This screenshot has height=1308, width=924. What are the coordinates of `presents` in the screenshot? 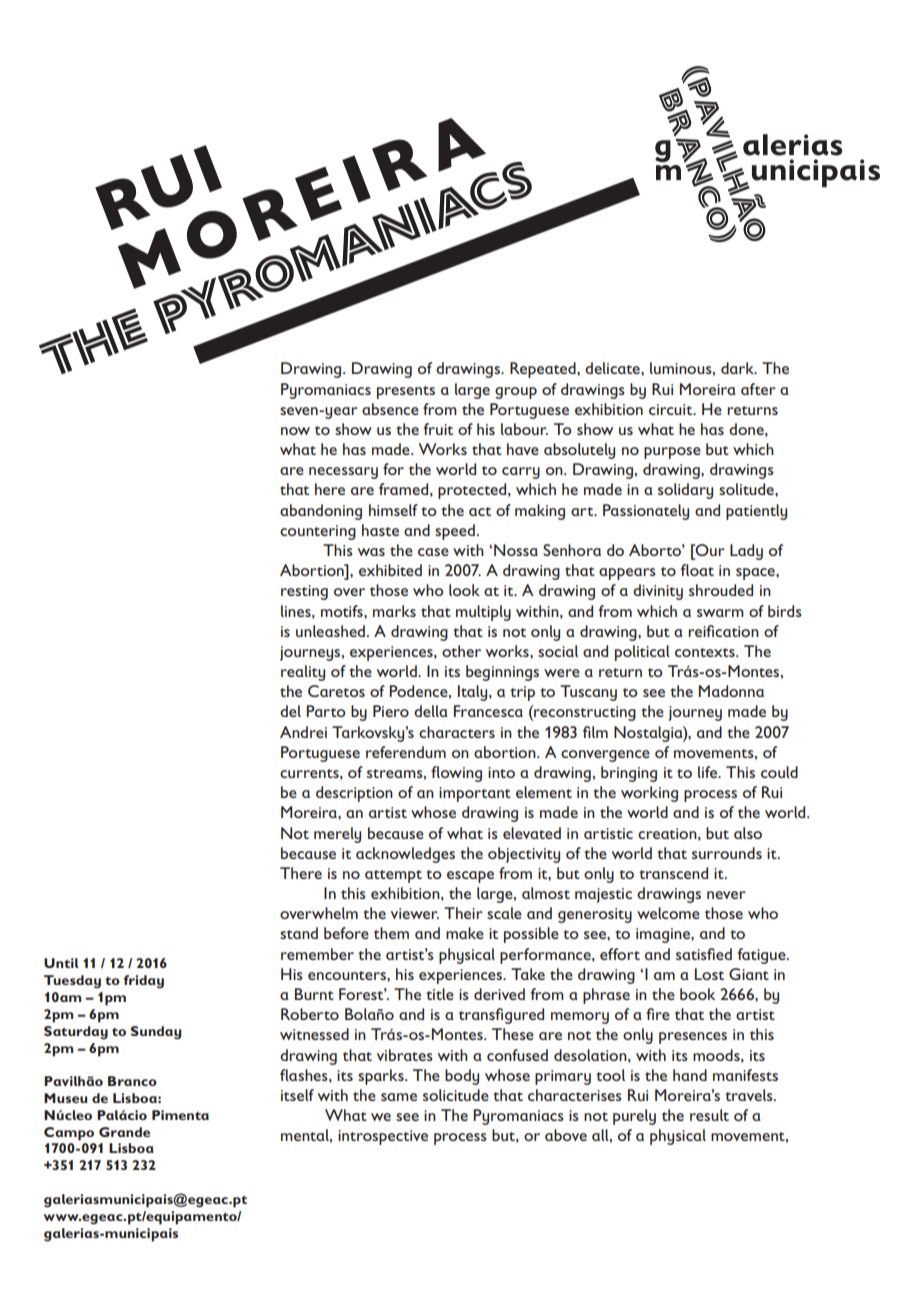 It's located at (406, 392).
